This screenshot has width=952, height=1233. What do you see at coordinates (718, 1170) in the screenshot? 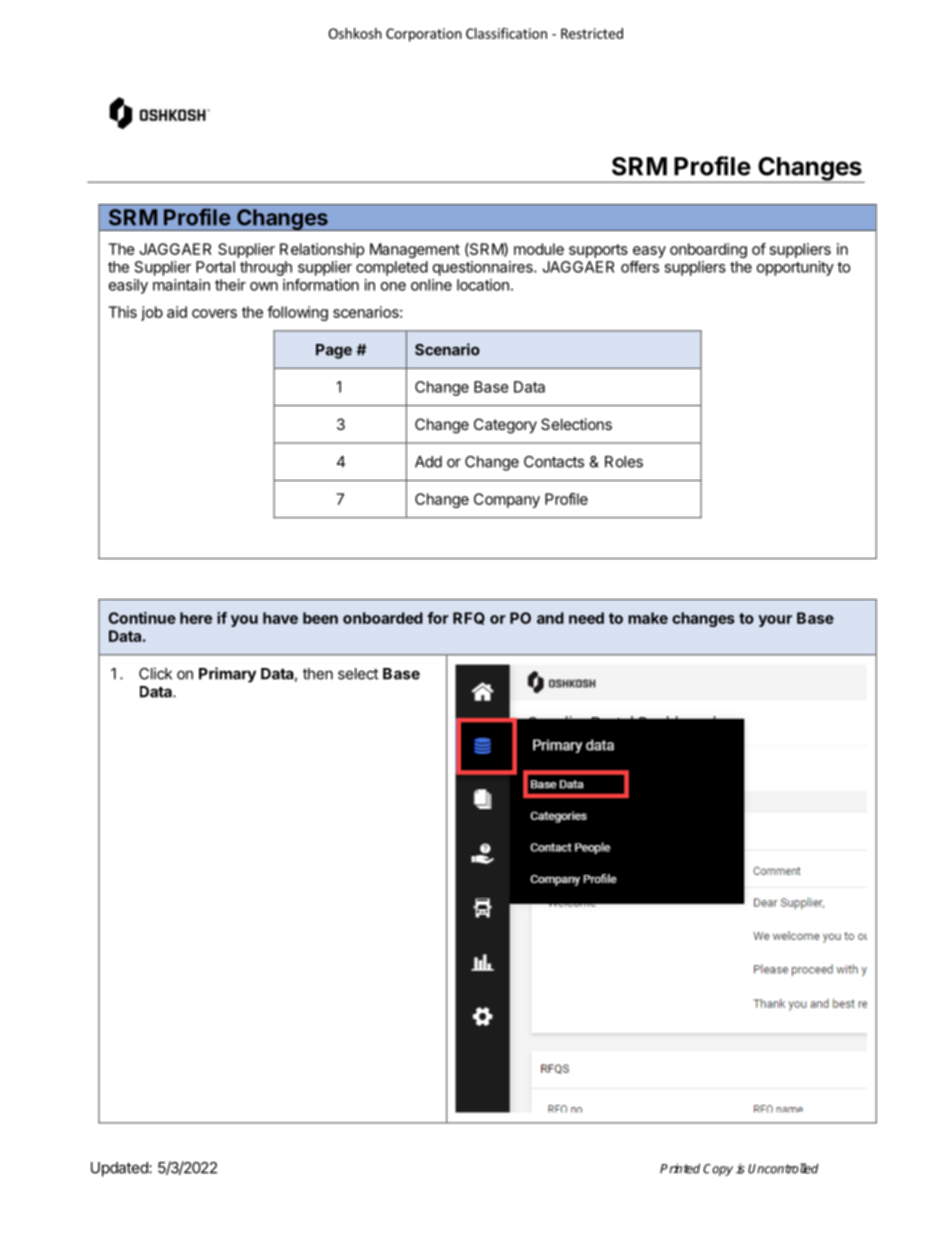
I see `Copy` at bounding box center [718, 1170].
